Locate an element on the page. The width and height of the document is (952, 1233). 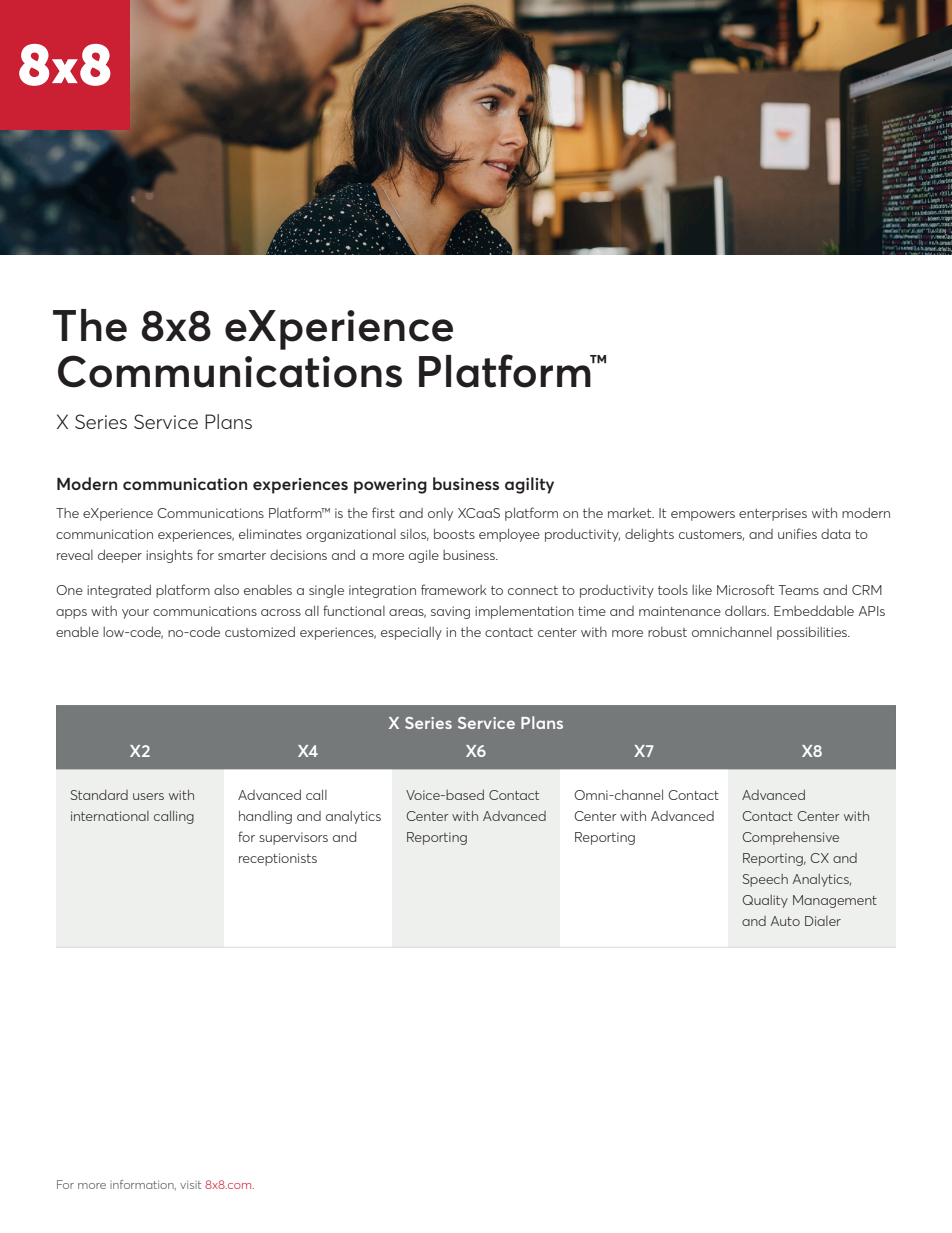
only is located at coordinates (440, 514).
